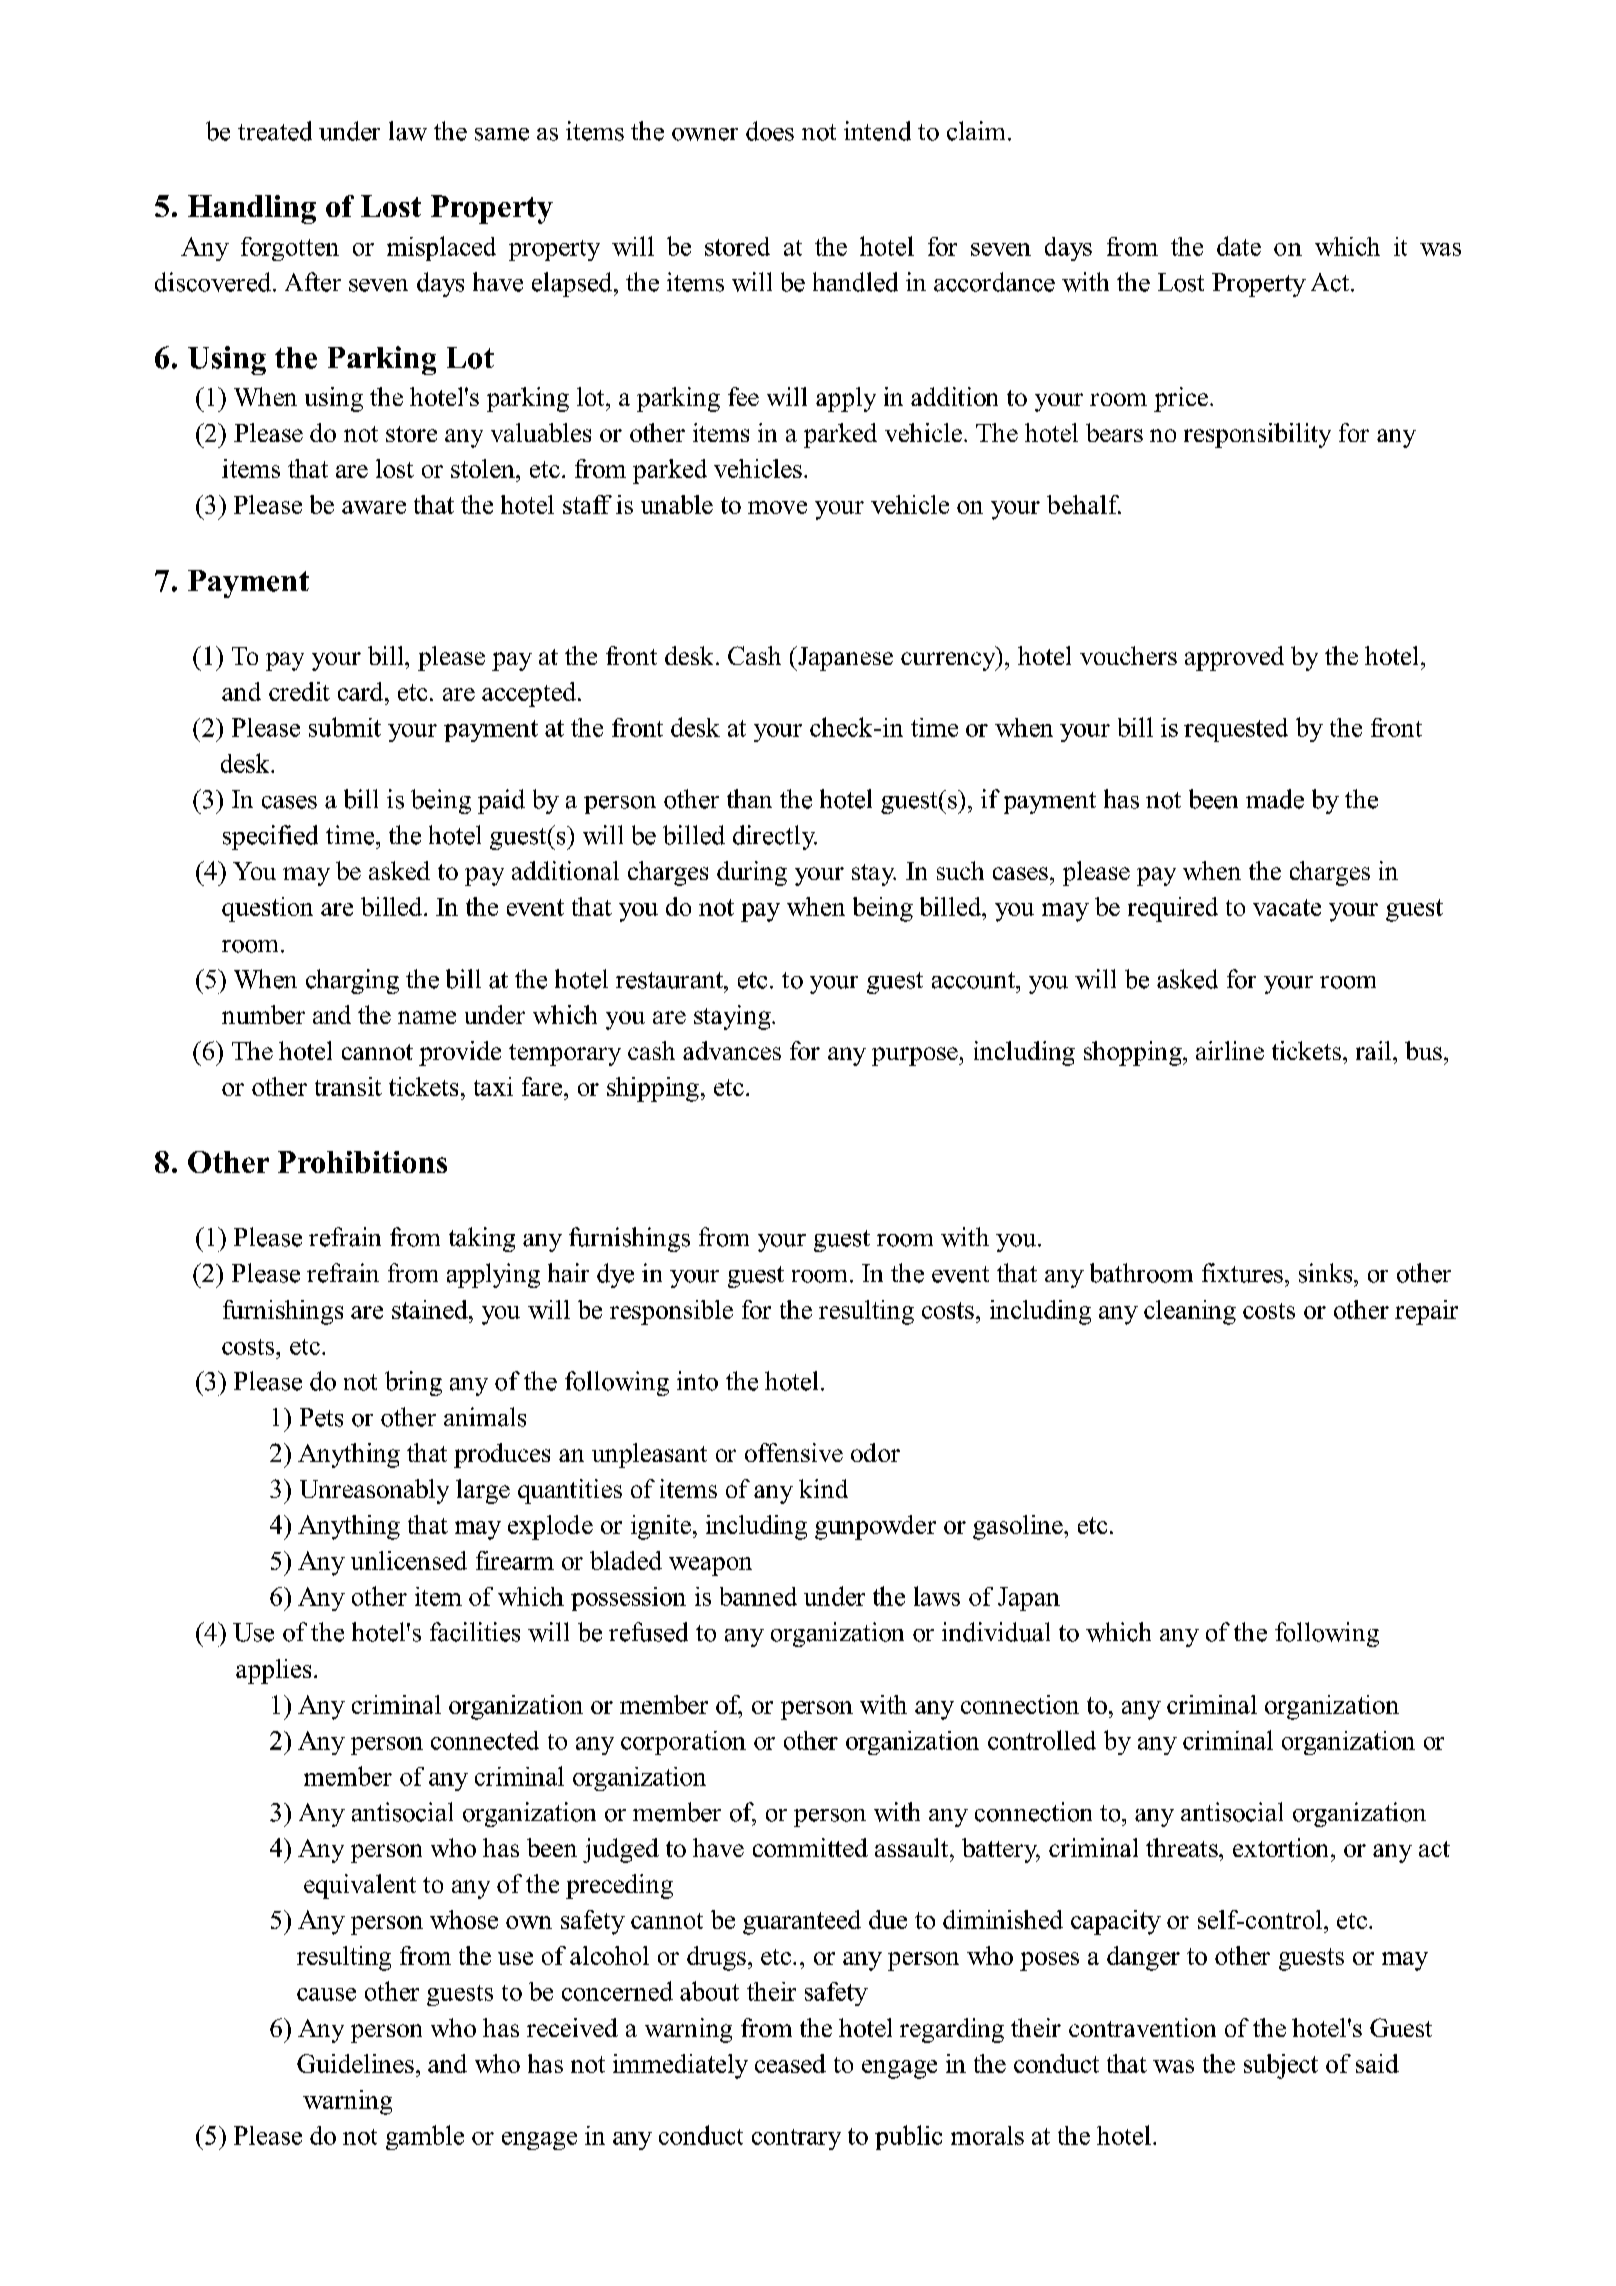 The height and width of the document is (2286, 1616). What do you see at coordinates (290, 249) in the document?
I see `forgotten` at bounding box center [290, 249].
